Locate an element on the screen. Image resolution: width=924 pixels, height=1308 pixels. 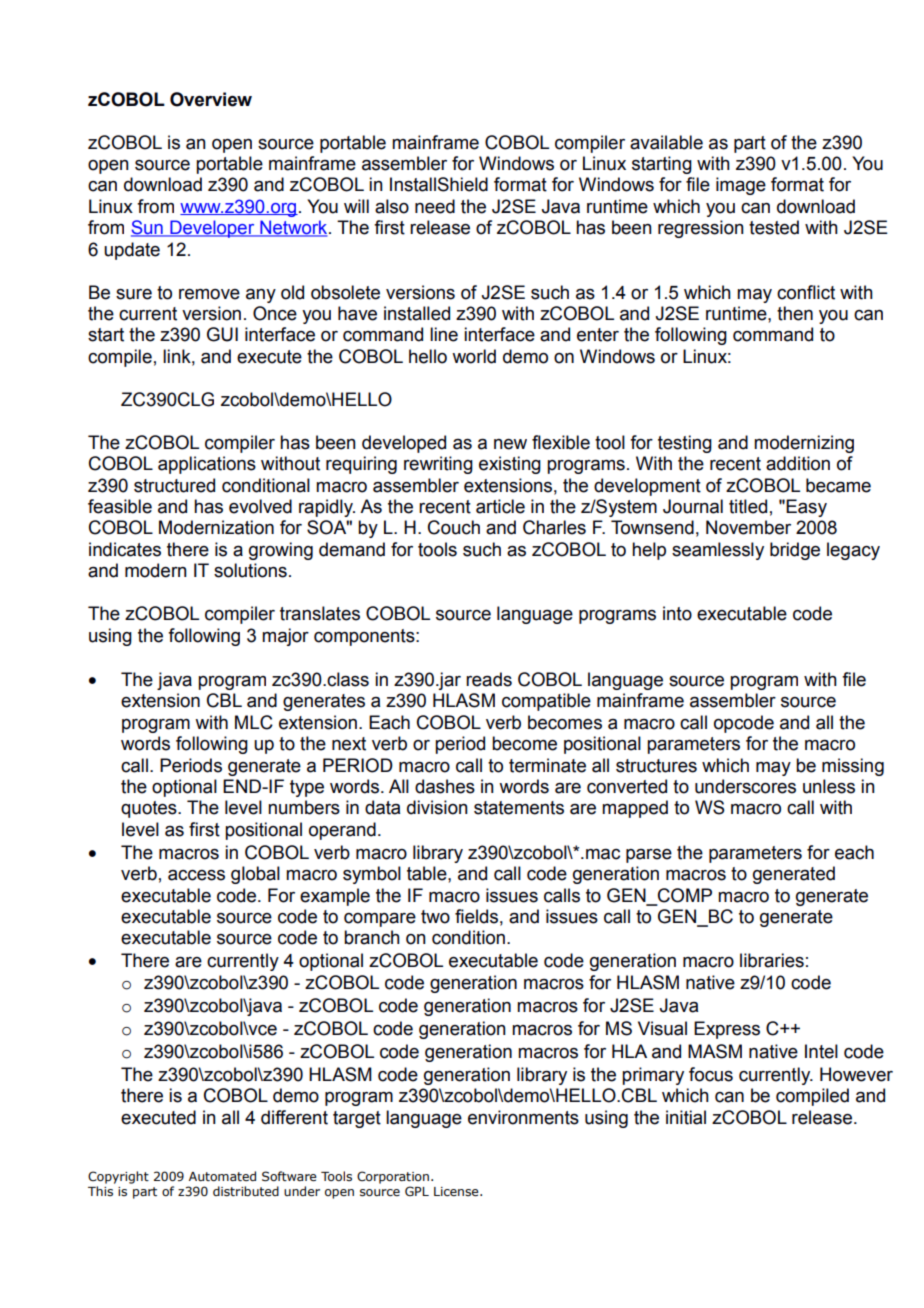
reads is located at coordinates (489, 679).
